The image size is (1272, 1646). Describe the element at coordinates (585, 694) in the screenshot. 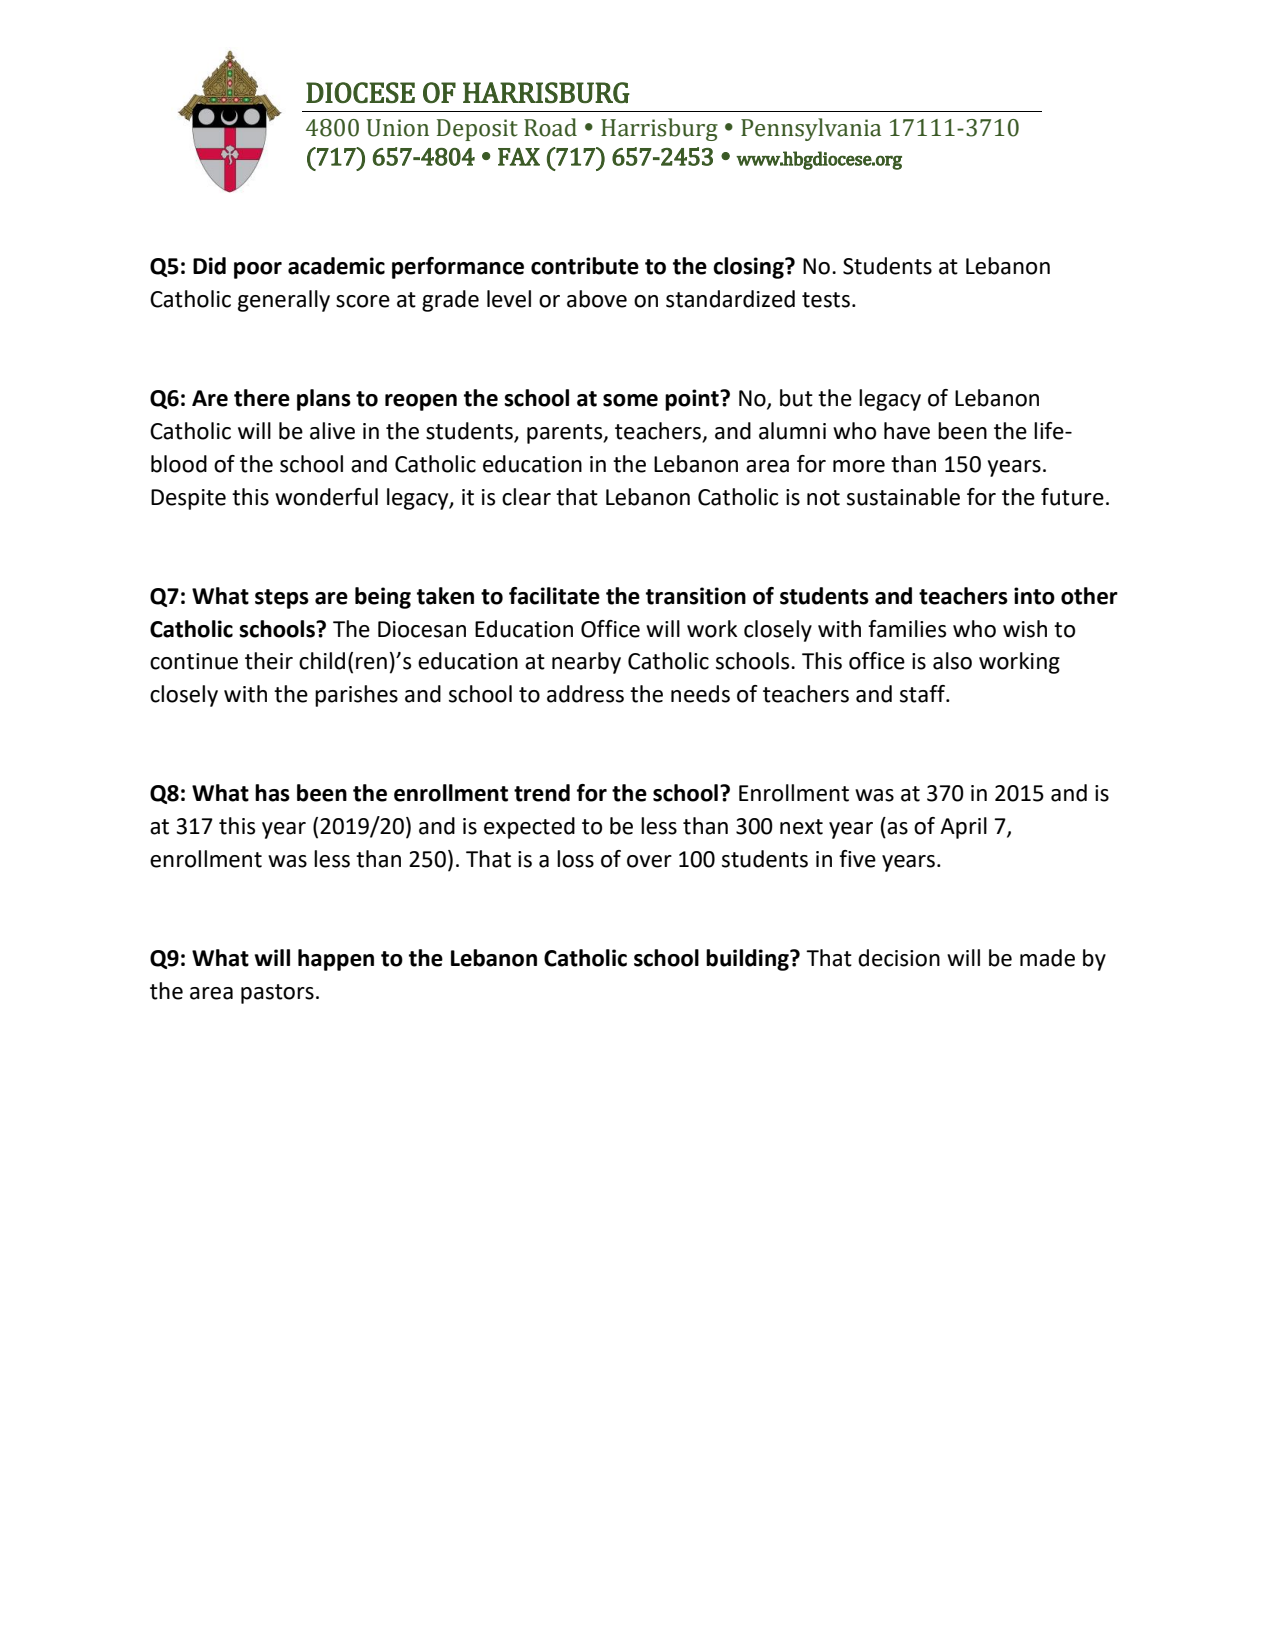

I see `address` at that location.
